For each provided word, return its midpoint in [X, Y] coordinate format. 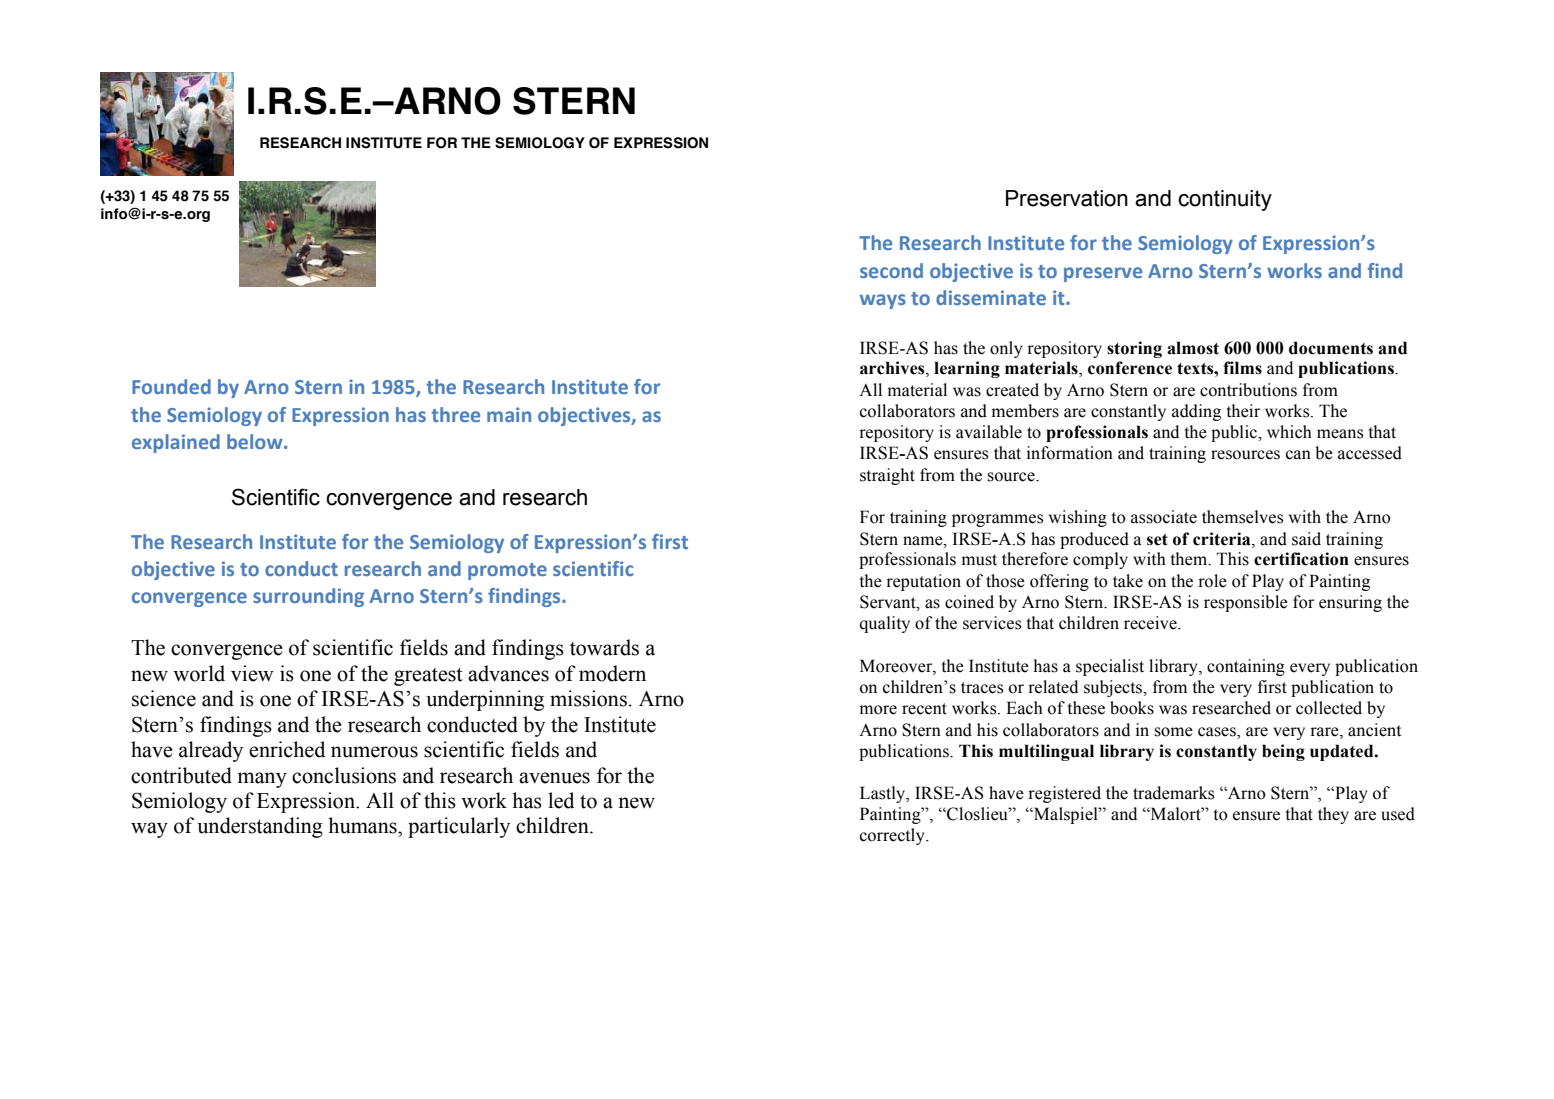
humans [363, 825]
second [891, 270]
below [256, 441]
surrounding [308, 597]
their [1243, 411]
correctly [893, 836]
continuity [1225, 200]
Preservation [1067, 198]
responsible [1246, 603]
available [989, 432]
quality [885, 624]
